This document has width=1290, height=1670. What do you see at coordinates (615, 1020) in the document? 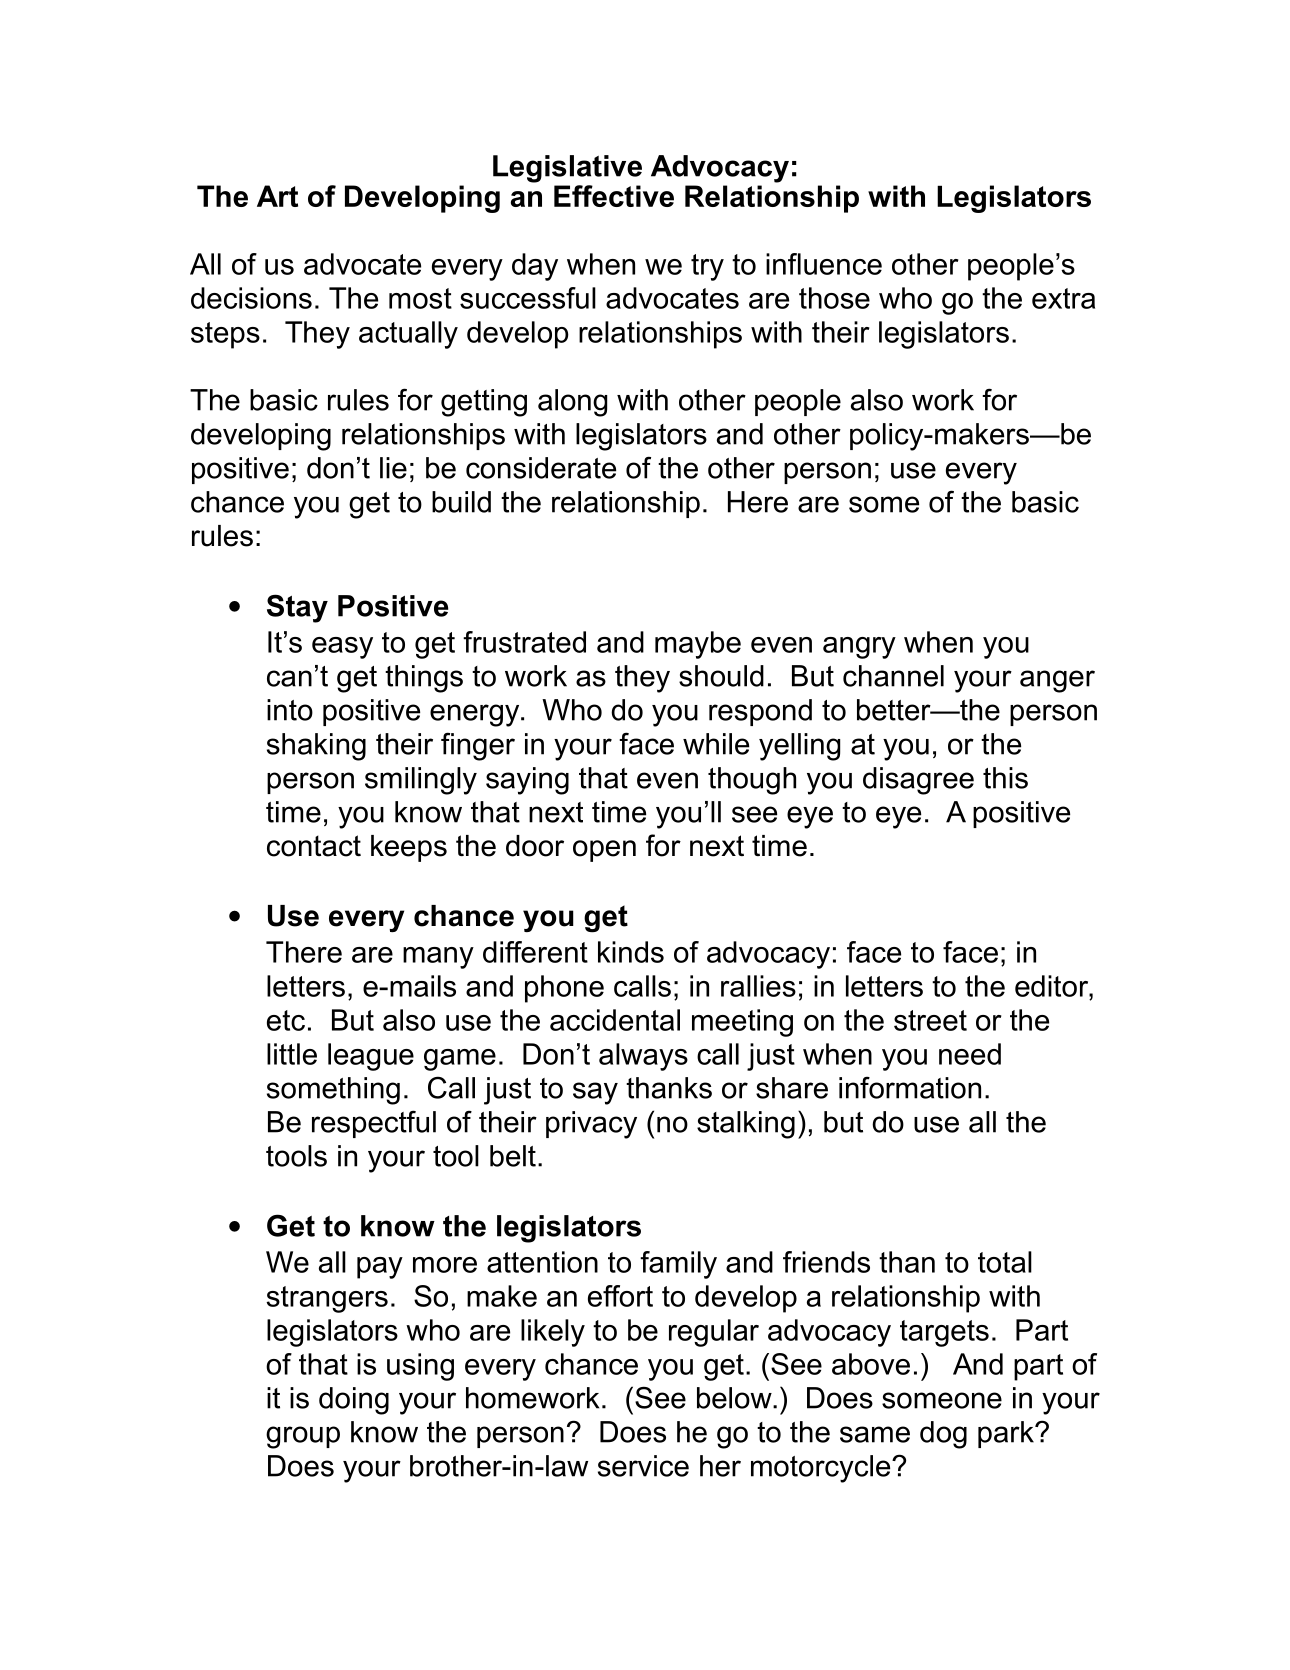
I see `accidental` at bounding box center [615, 1020].
